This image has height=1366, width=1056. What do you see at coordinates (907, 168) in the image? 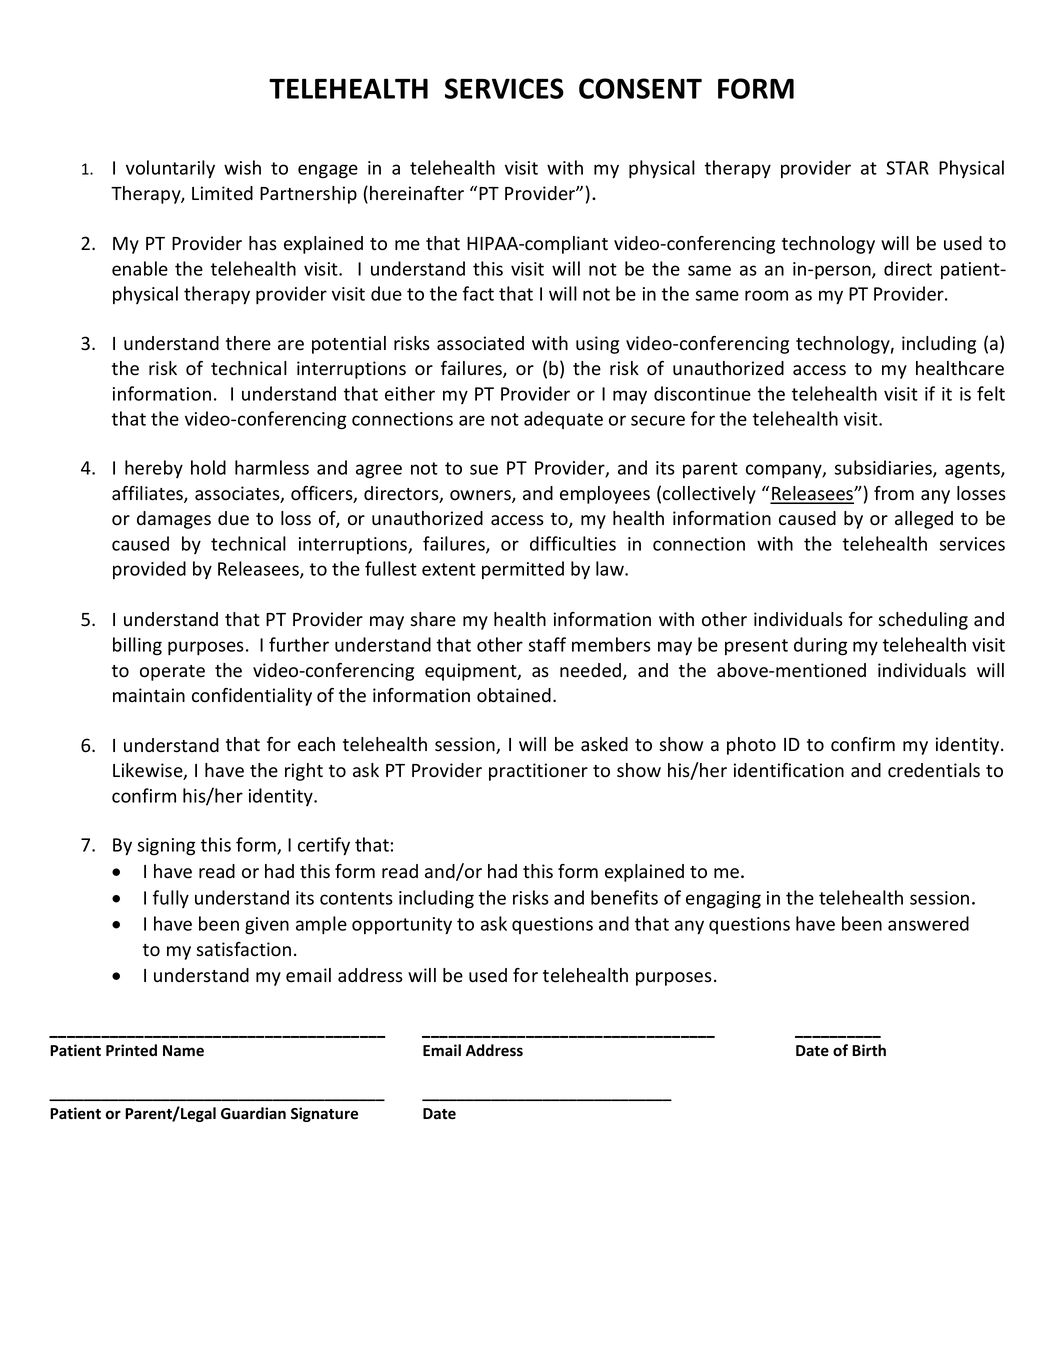
I see `STAR` at bounding box center [907, 168].
